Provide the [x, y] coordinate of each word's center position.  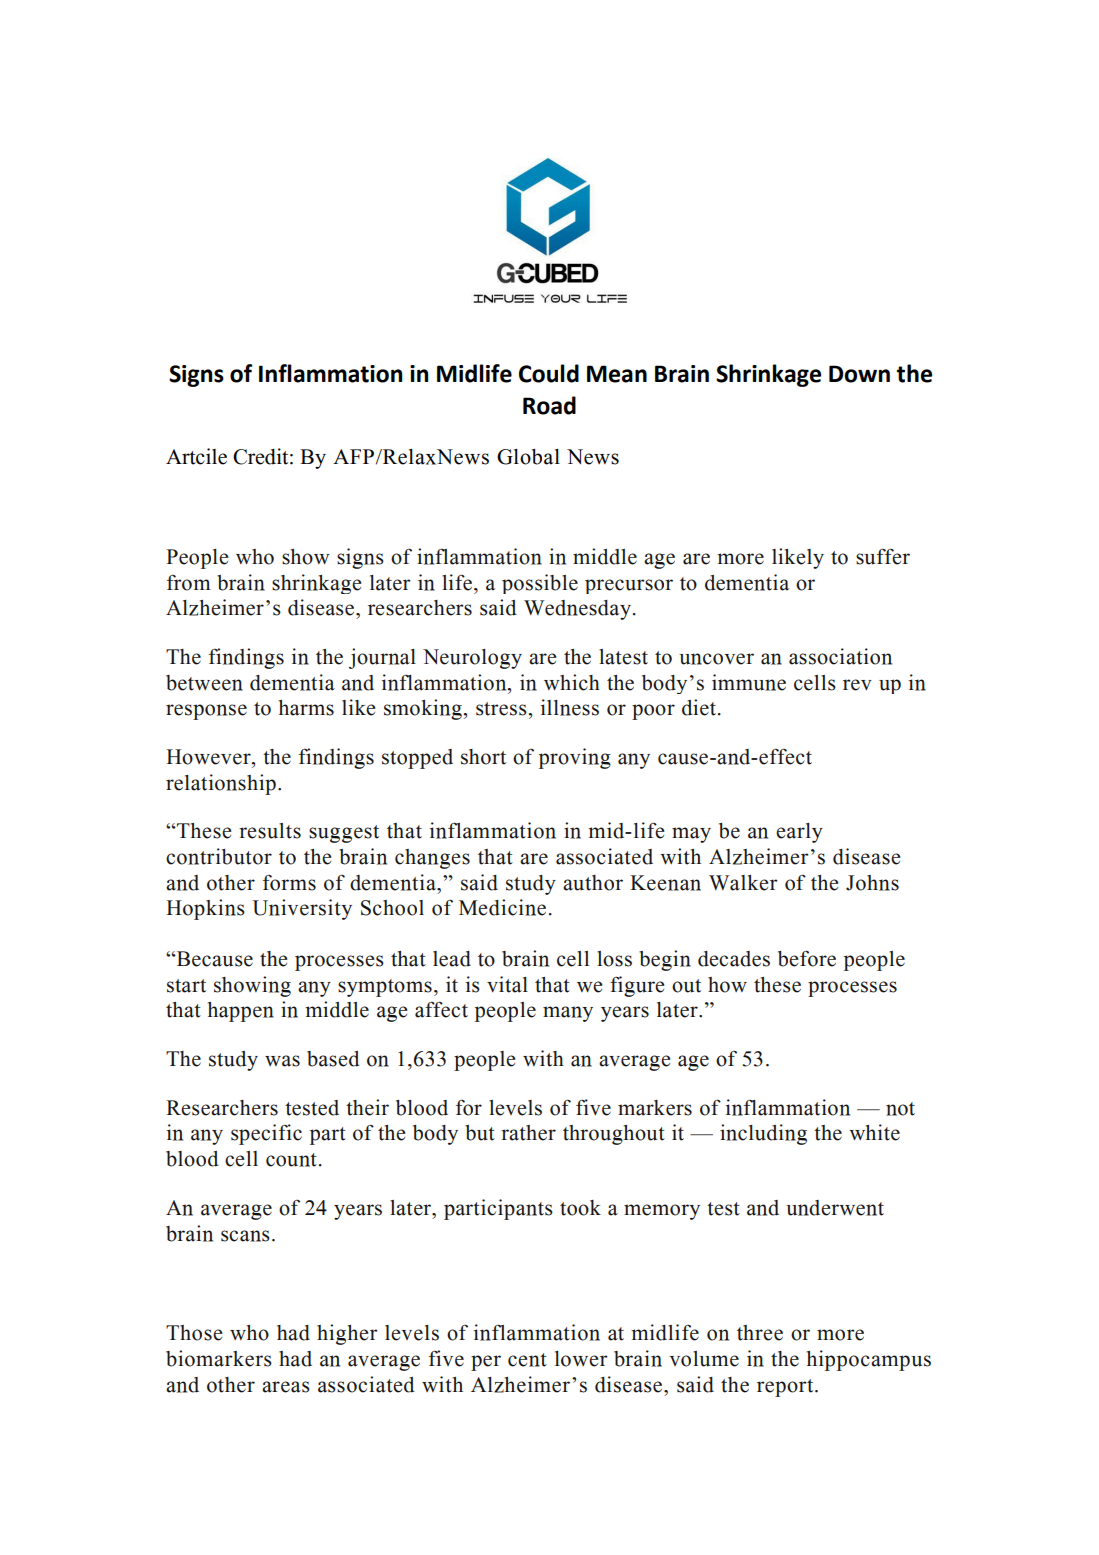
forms [289, 883]
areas [286, 1387]
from [188, 583]
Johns [872, 883]
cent [527, 1360]
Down [859, 374]
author [593, 883]
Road [549, 405]
